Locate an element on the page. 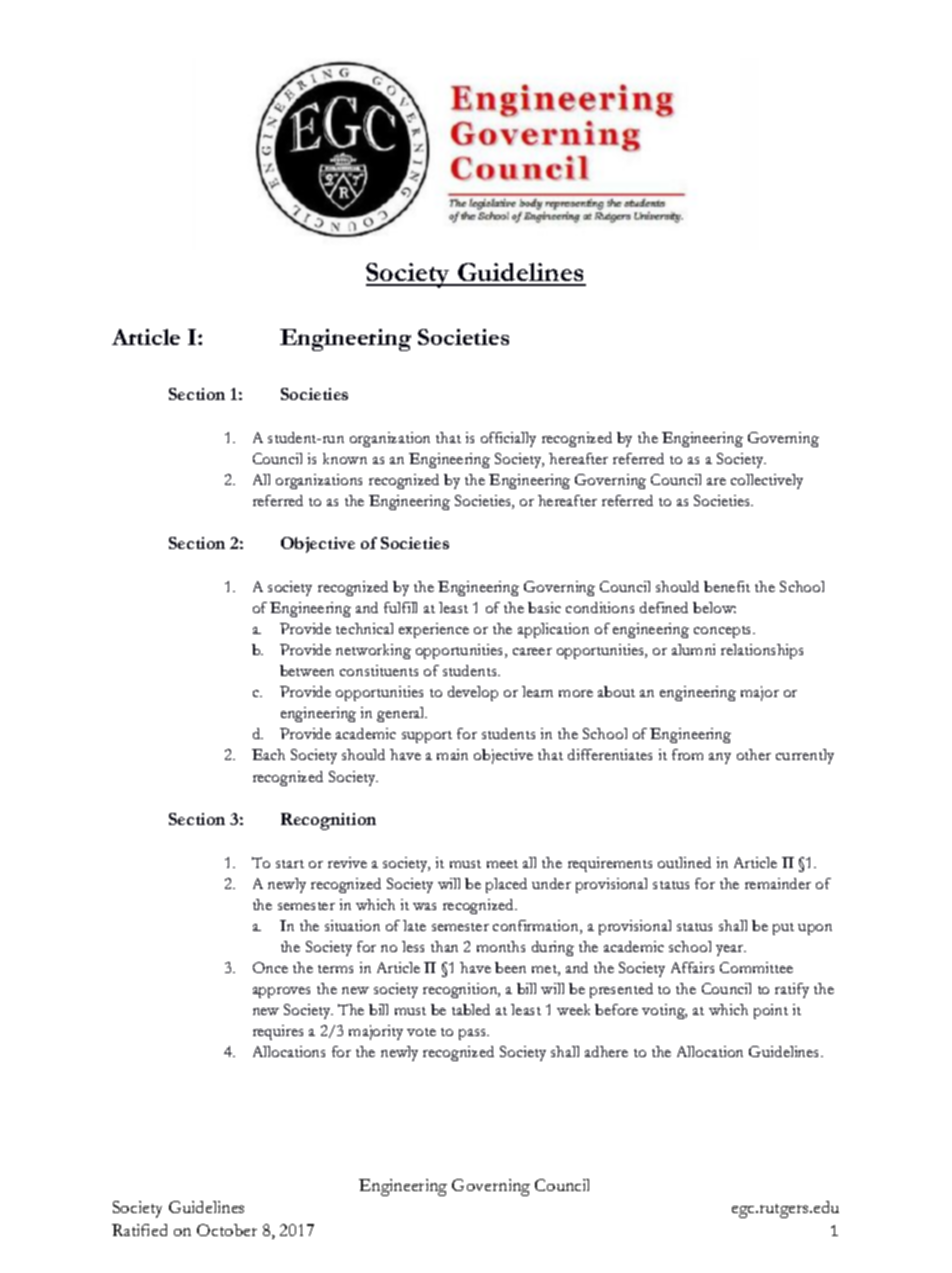 This image has width=952, height=1273. start is located at coordinates (290, 864).
